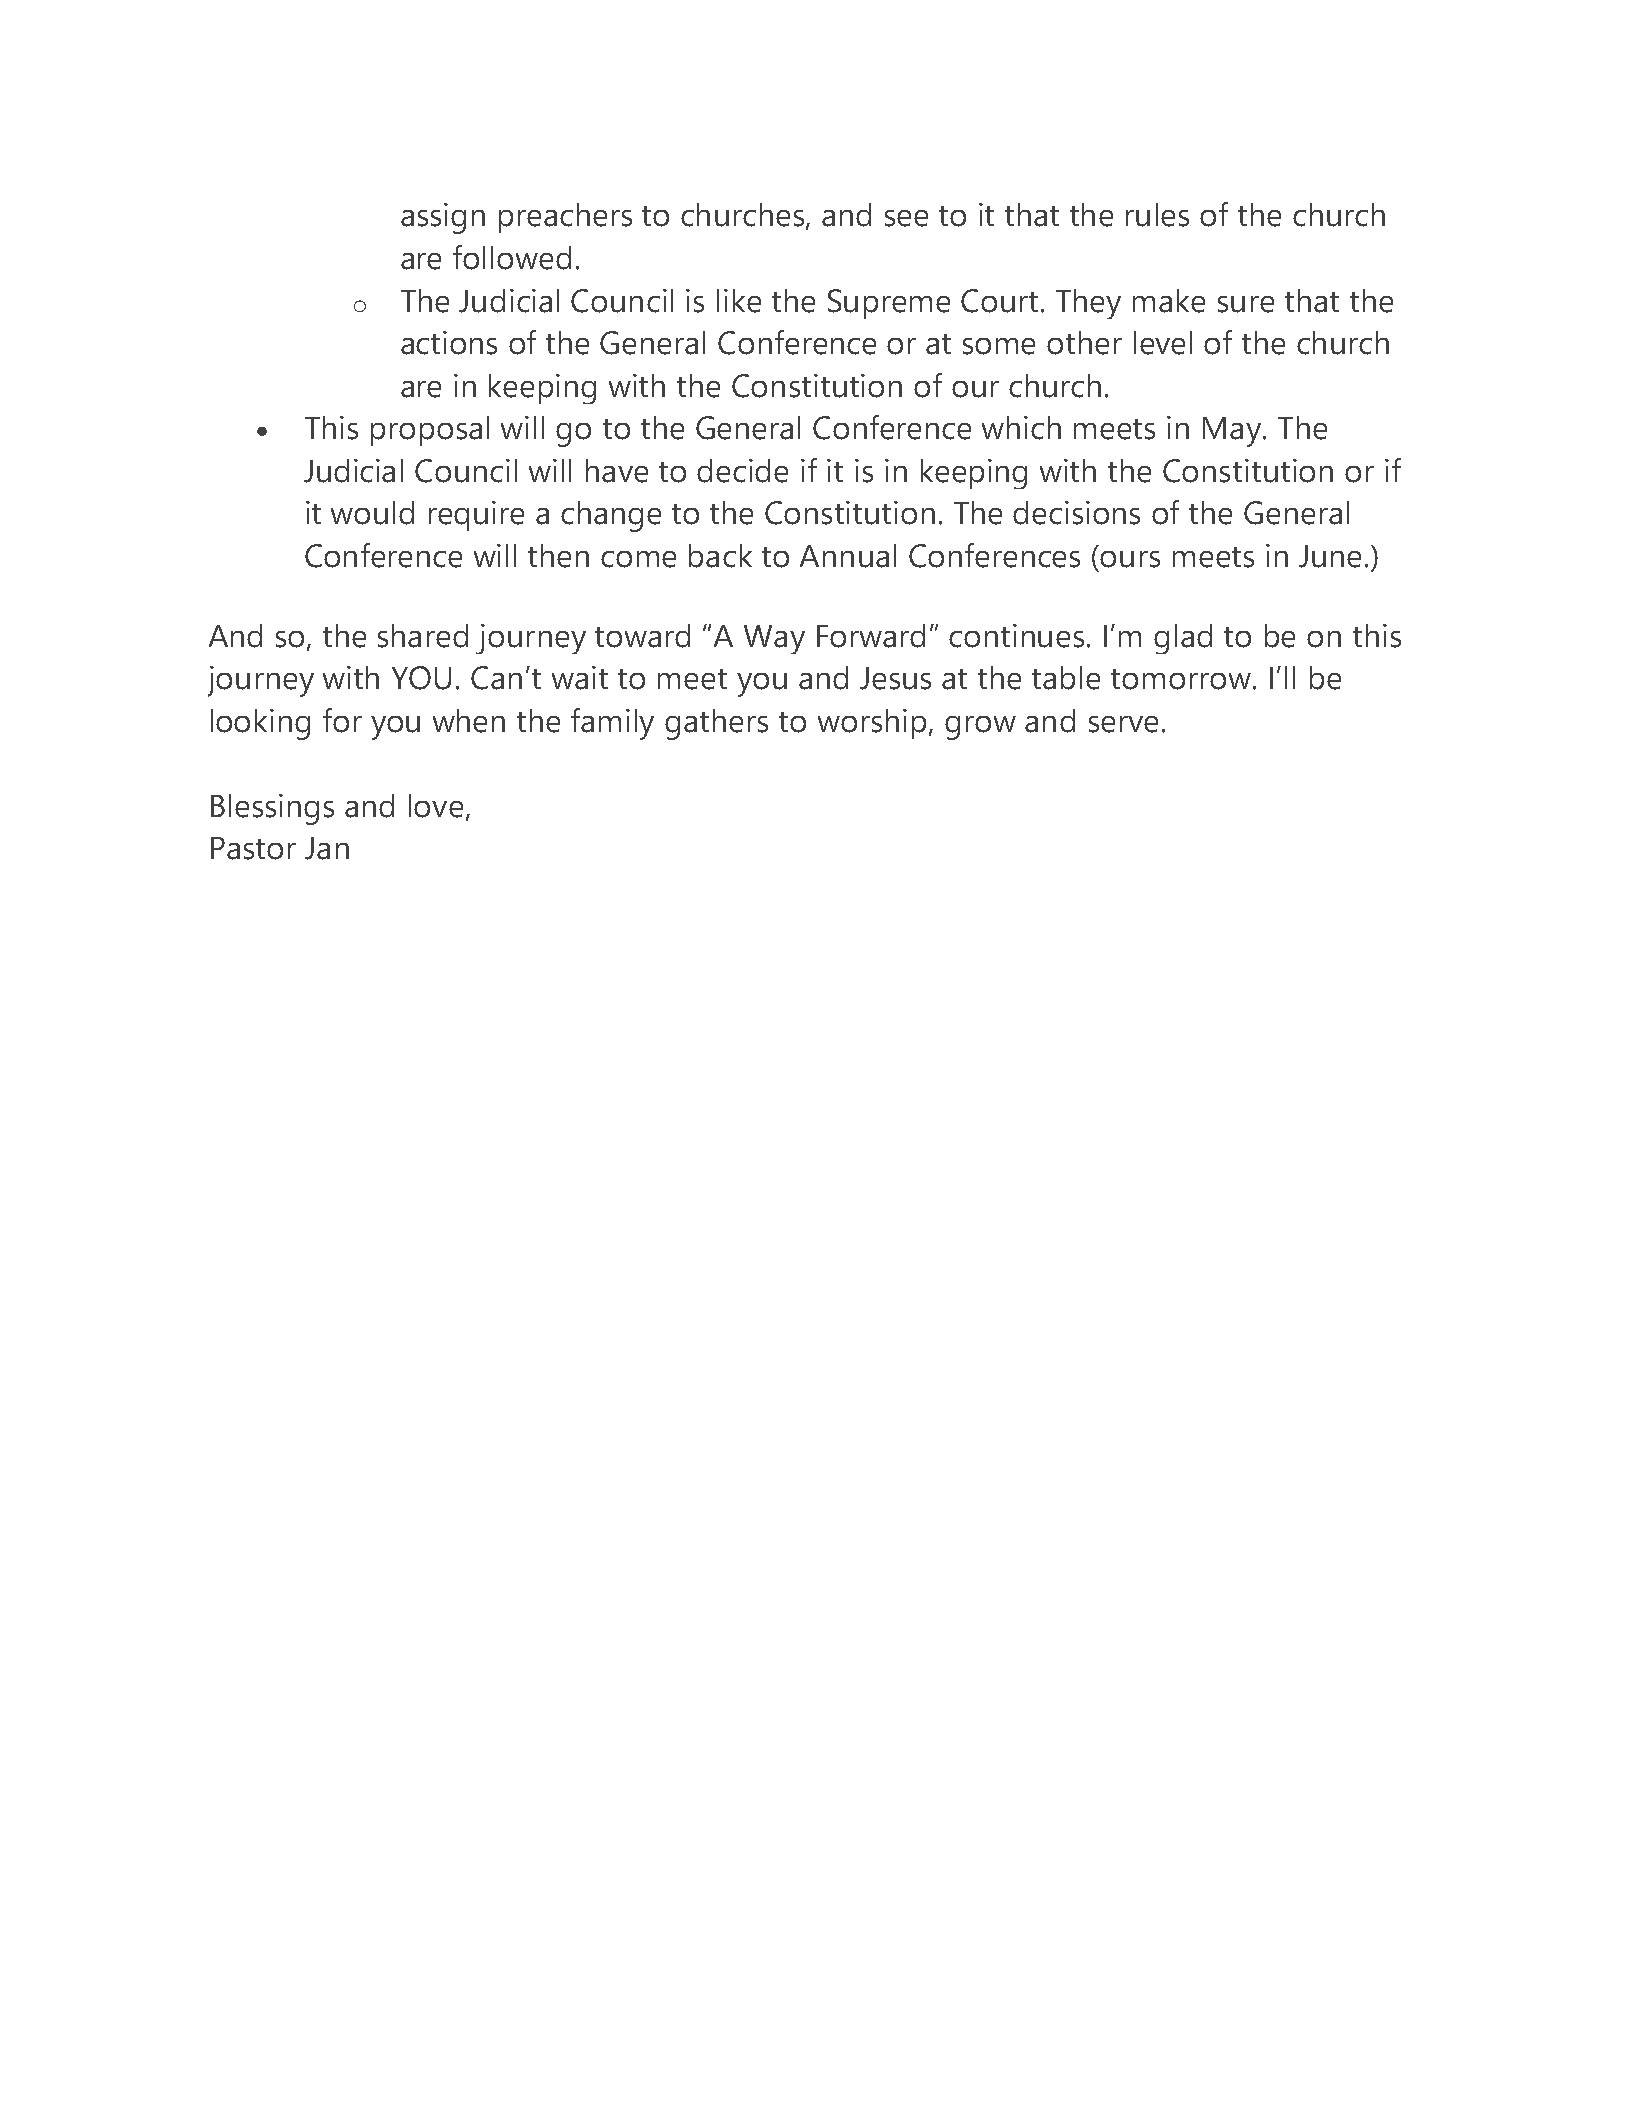  What do you see at coordinates (443, 218) in the screenshot?
I see `assign` at bounding box center [443, 218].
